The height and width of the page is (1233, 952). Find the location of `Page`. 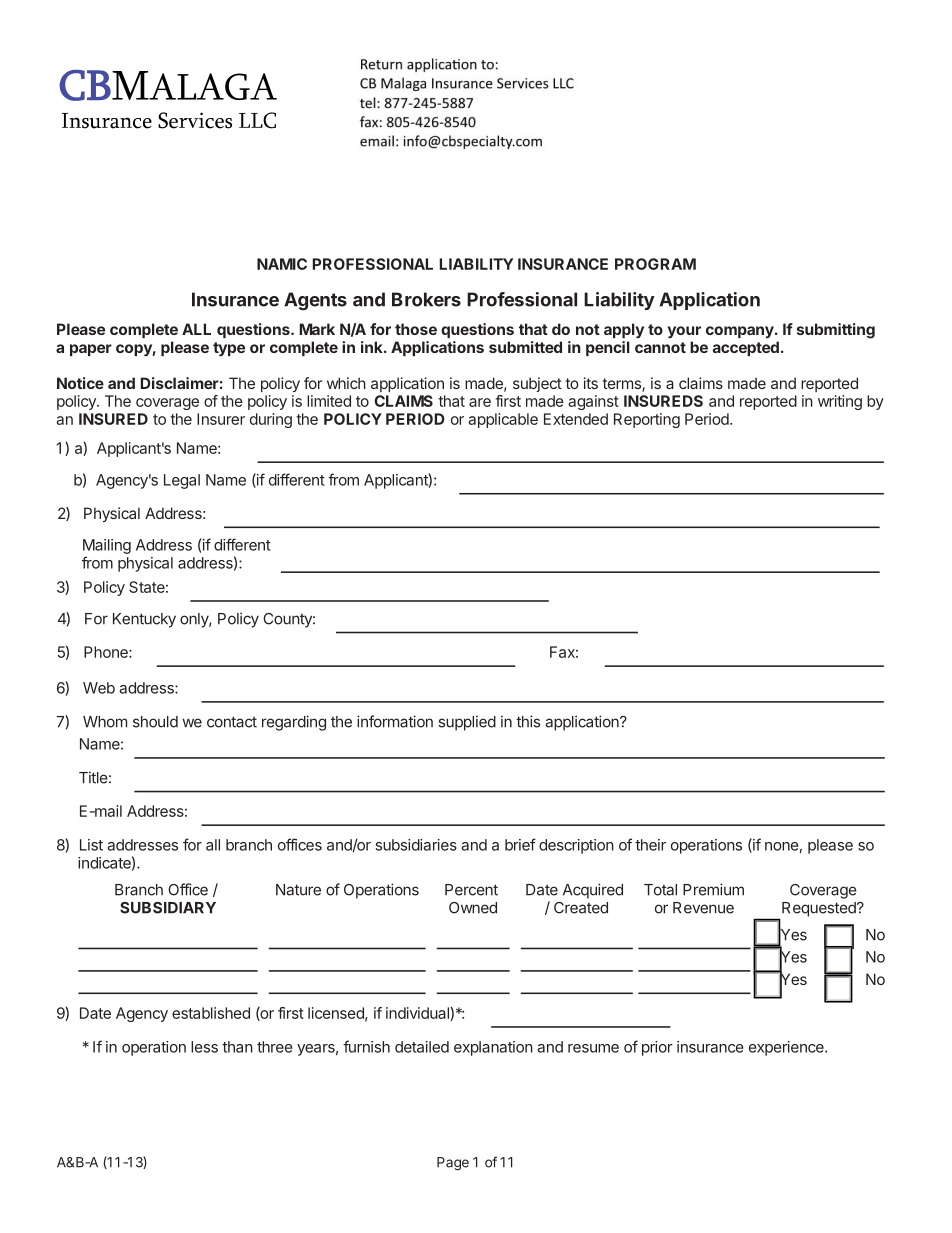

Page is located at coordinates (453, 1164).
